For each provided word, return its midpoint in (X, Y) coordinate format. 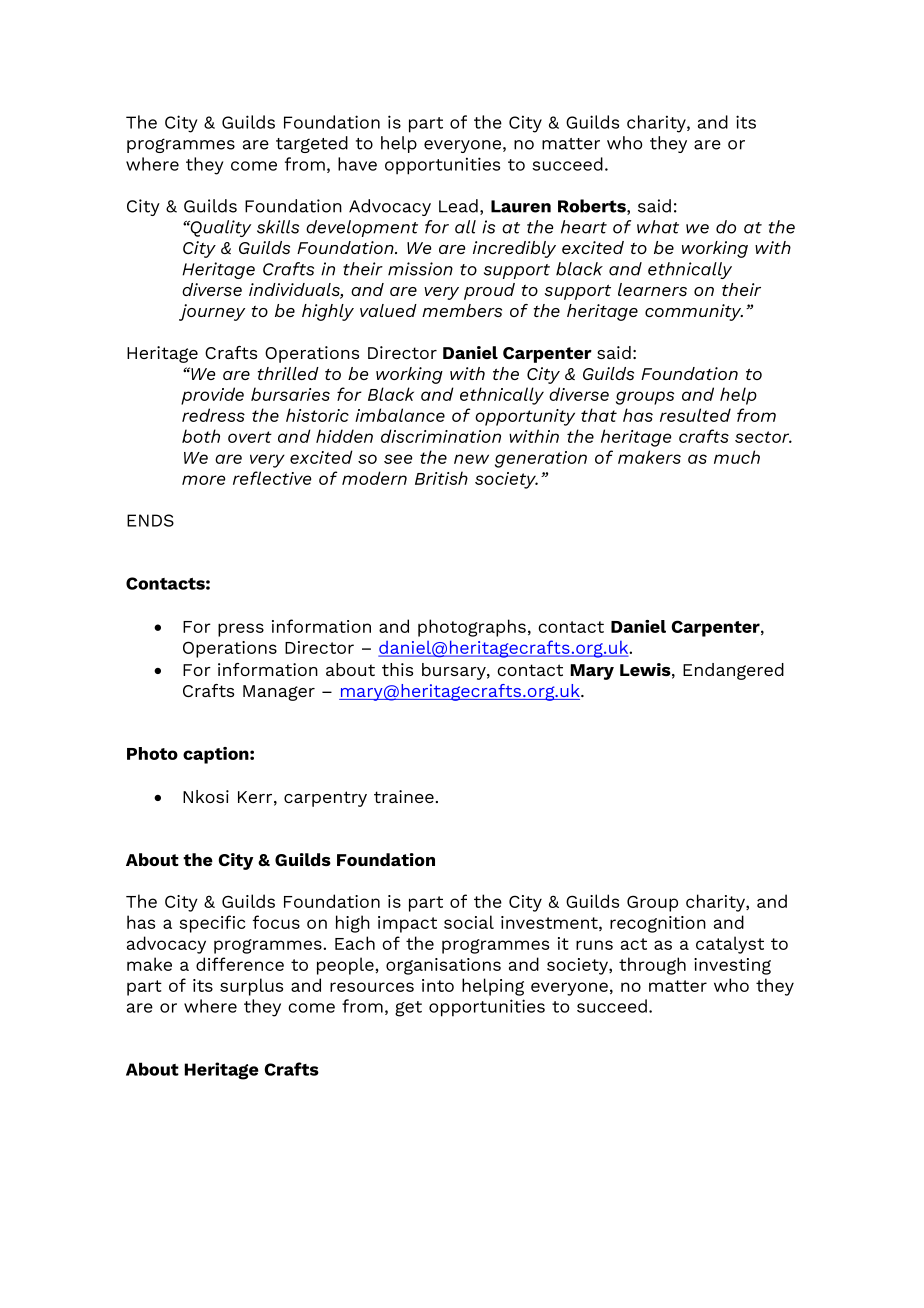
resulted (695, 415)
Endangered (733, 671)
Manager (279, 693)
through (652, 966)
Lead (458, 206)
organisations (443, 966)
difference (240, 964)
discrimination (441, 436)
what (658, 227)
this (397, 669)
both (201, 436)
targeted (312, 144)
